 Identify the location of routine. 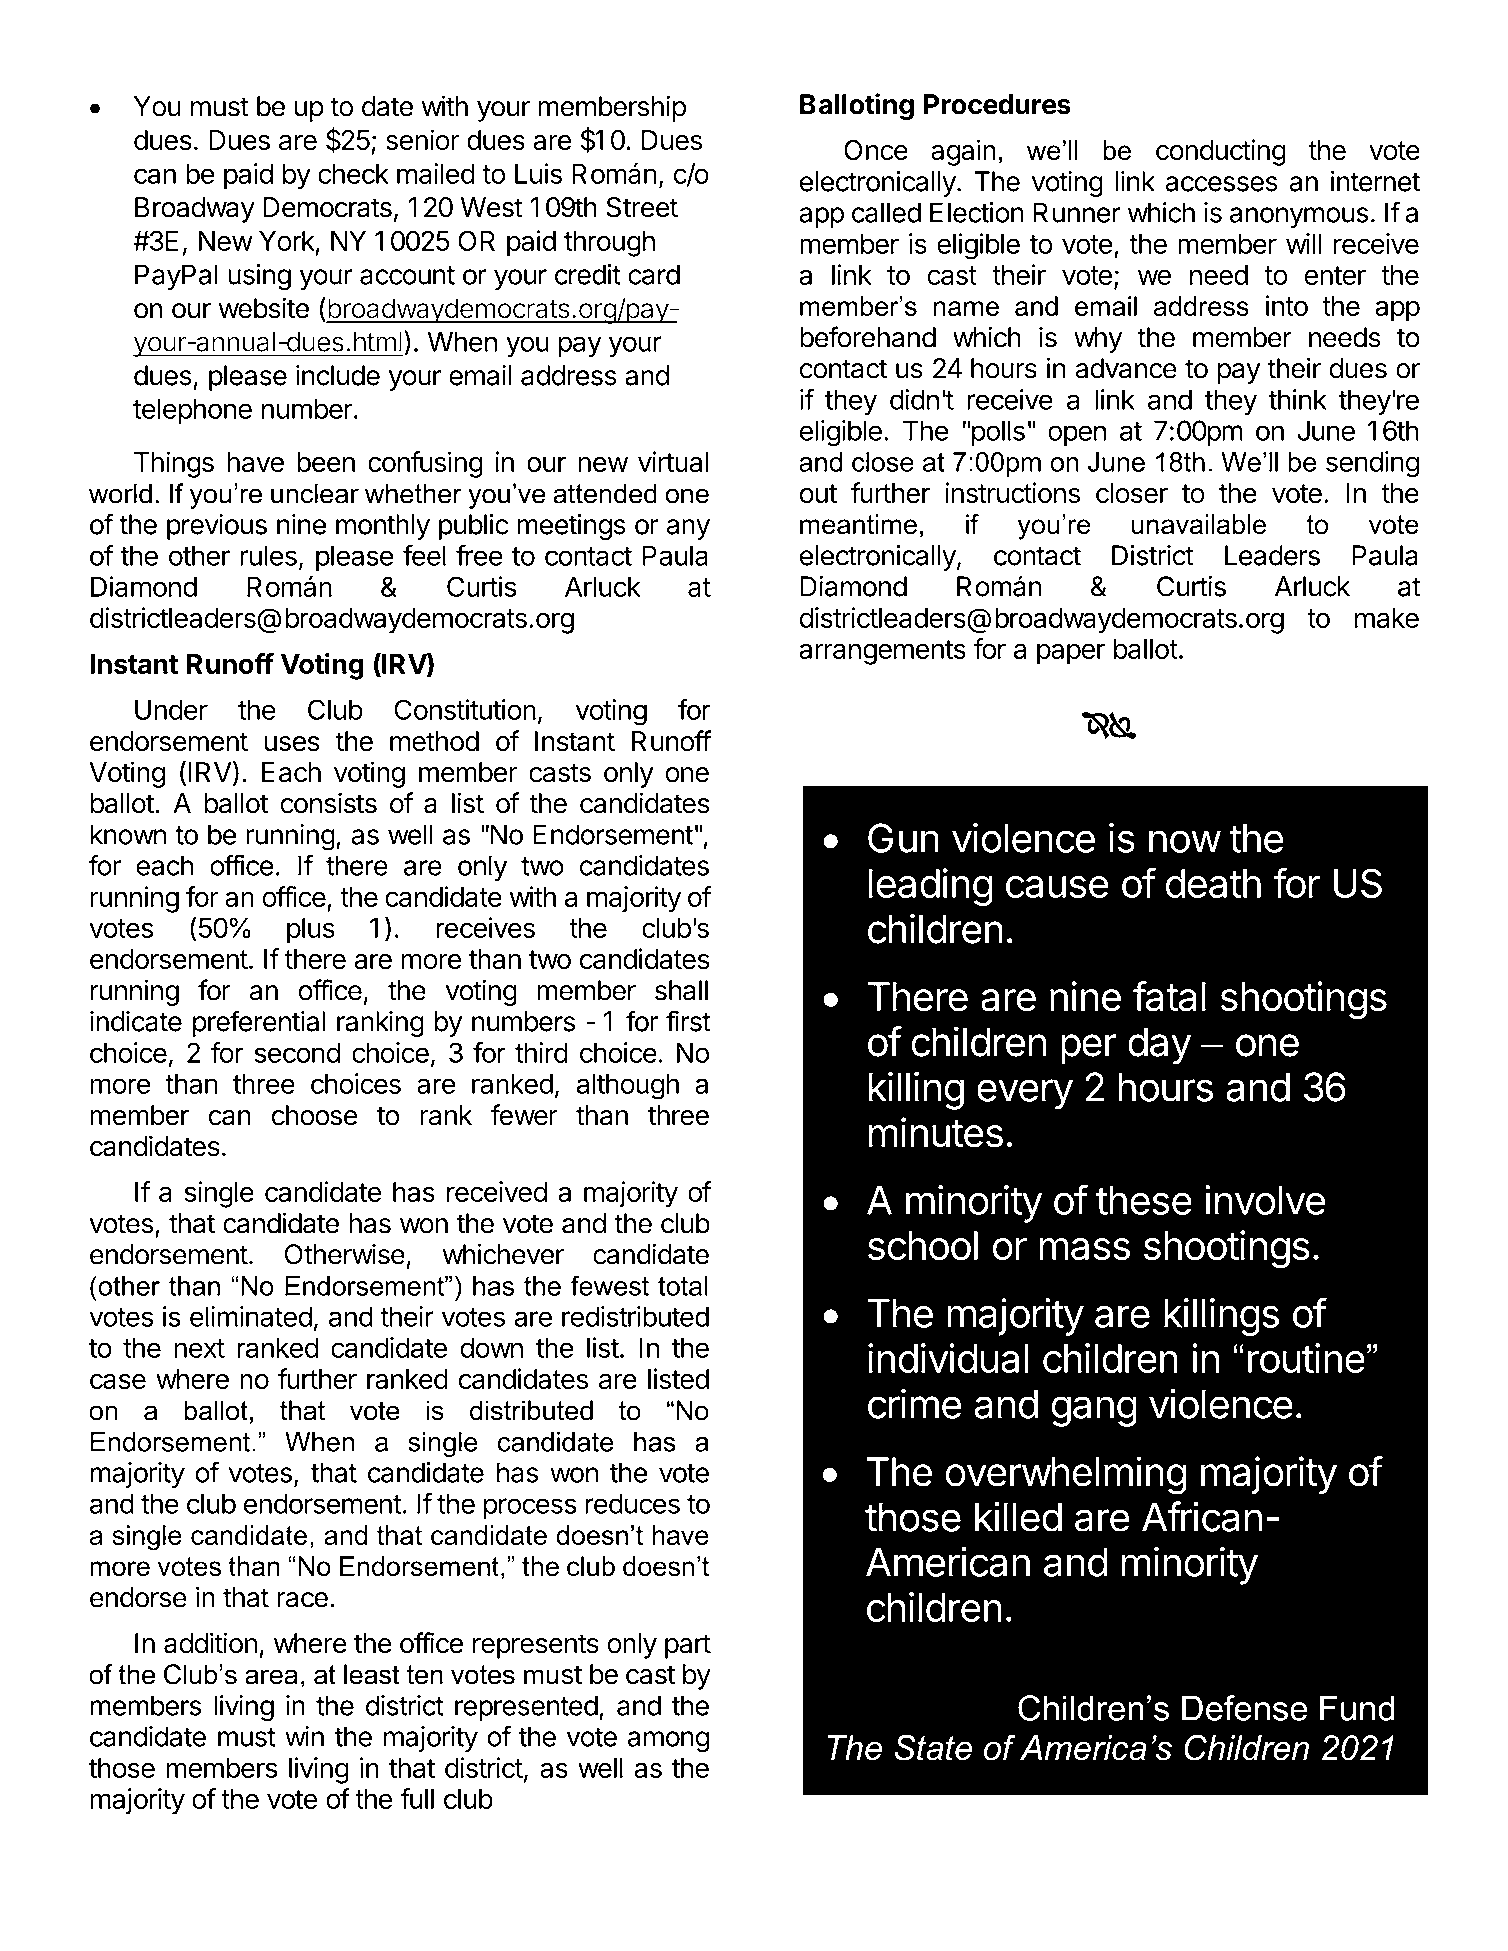
(1306, 1358).
